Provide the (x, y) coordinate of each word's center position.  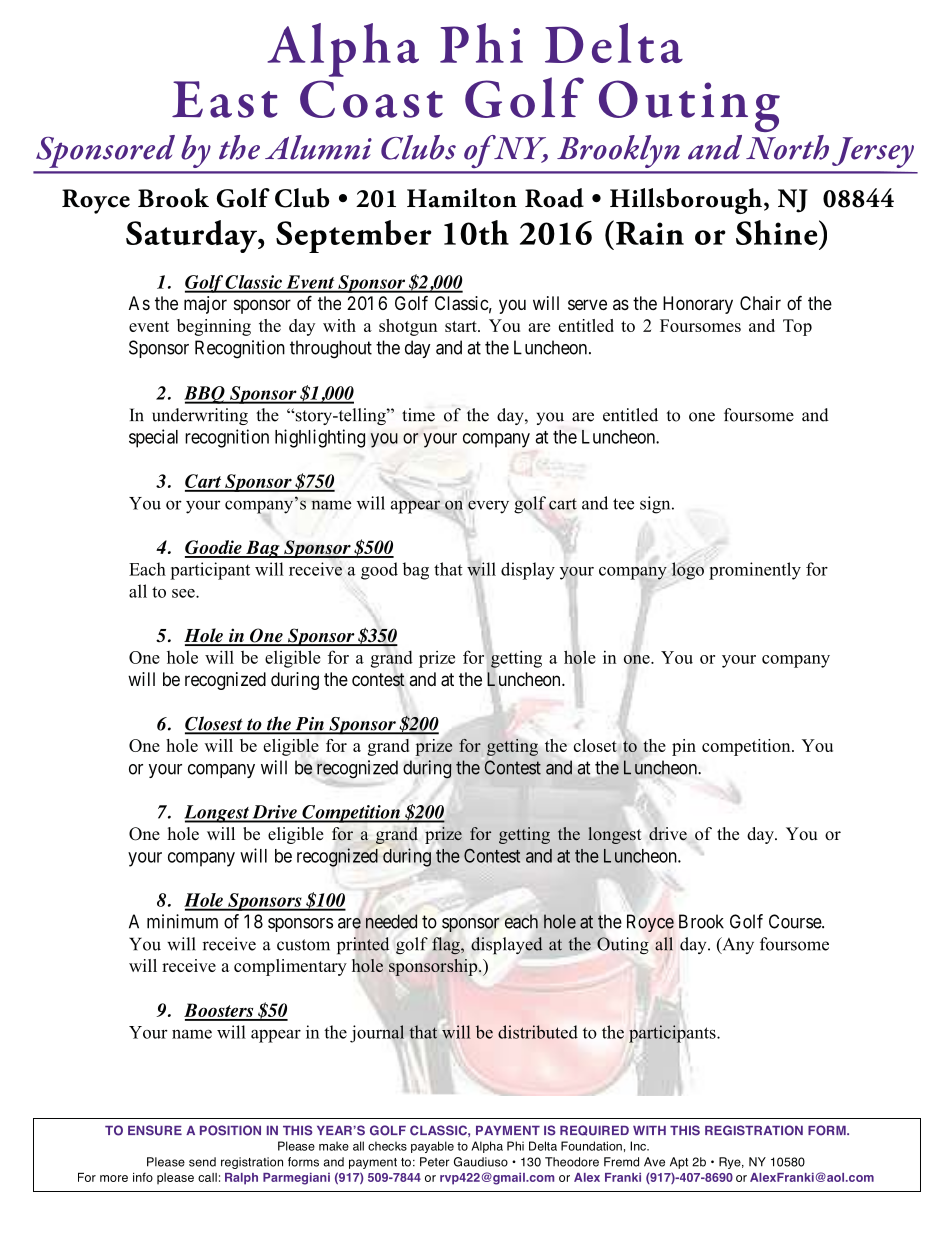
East (225, 99)
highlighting (320, 438)
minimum (182, 921)
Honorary (698, 305)
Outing (689, 106)
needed (391, 921)
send (202, 1162)
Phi (481, 43)
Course (796, 921)
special (153, 438)
